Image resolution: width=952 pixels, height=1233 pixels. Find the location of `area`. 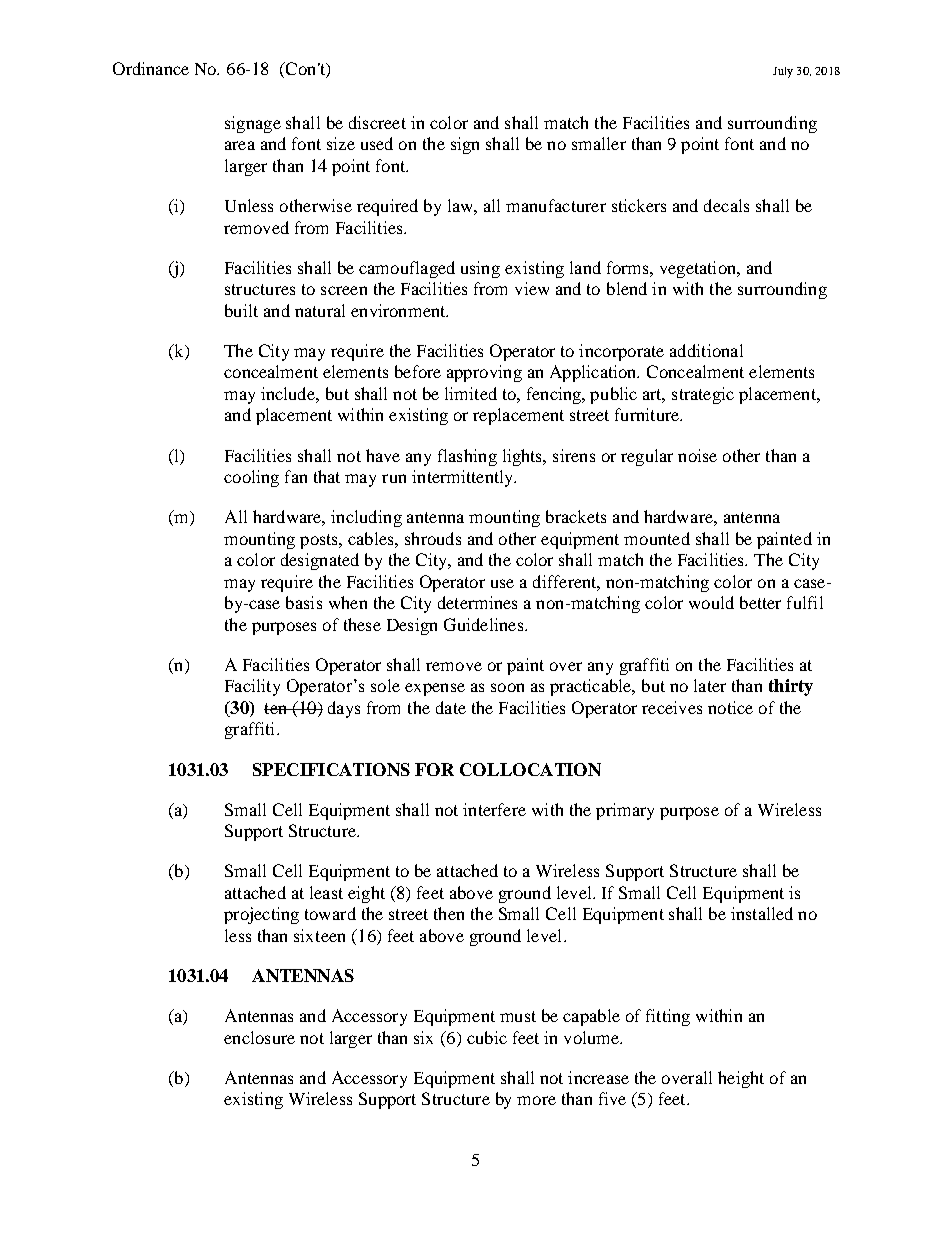

area is located at coordinates (240, 145).
